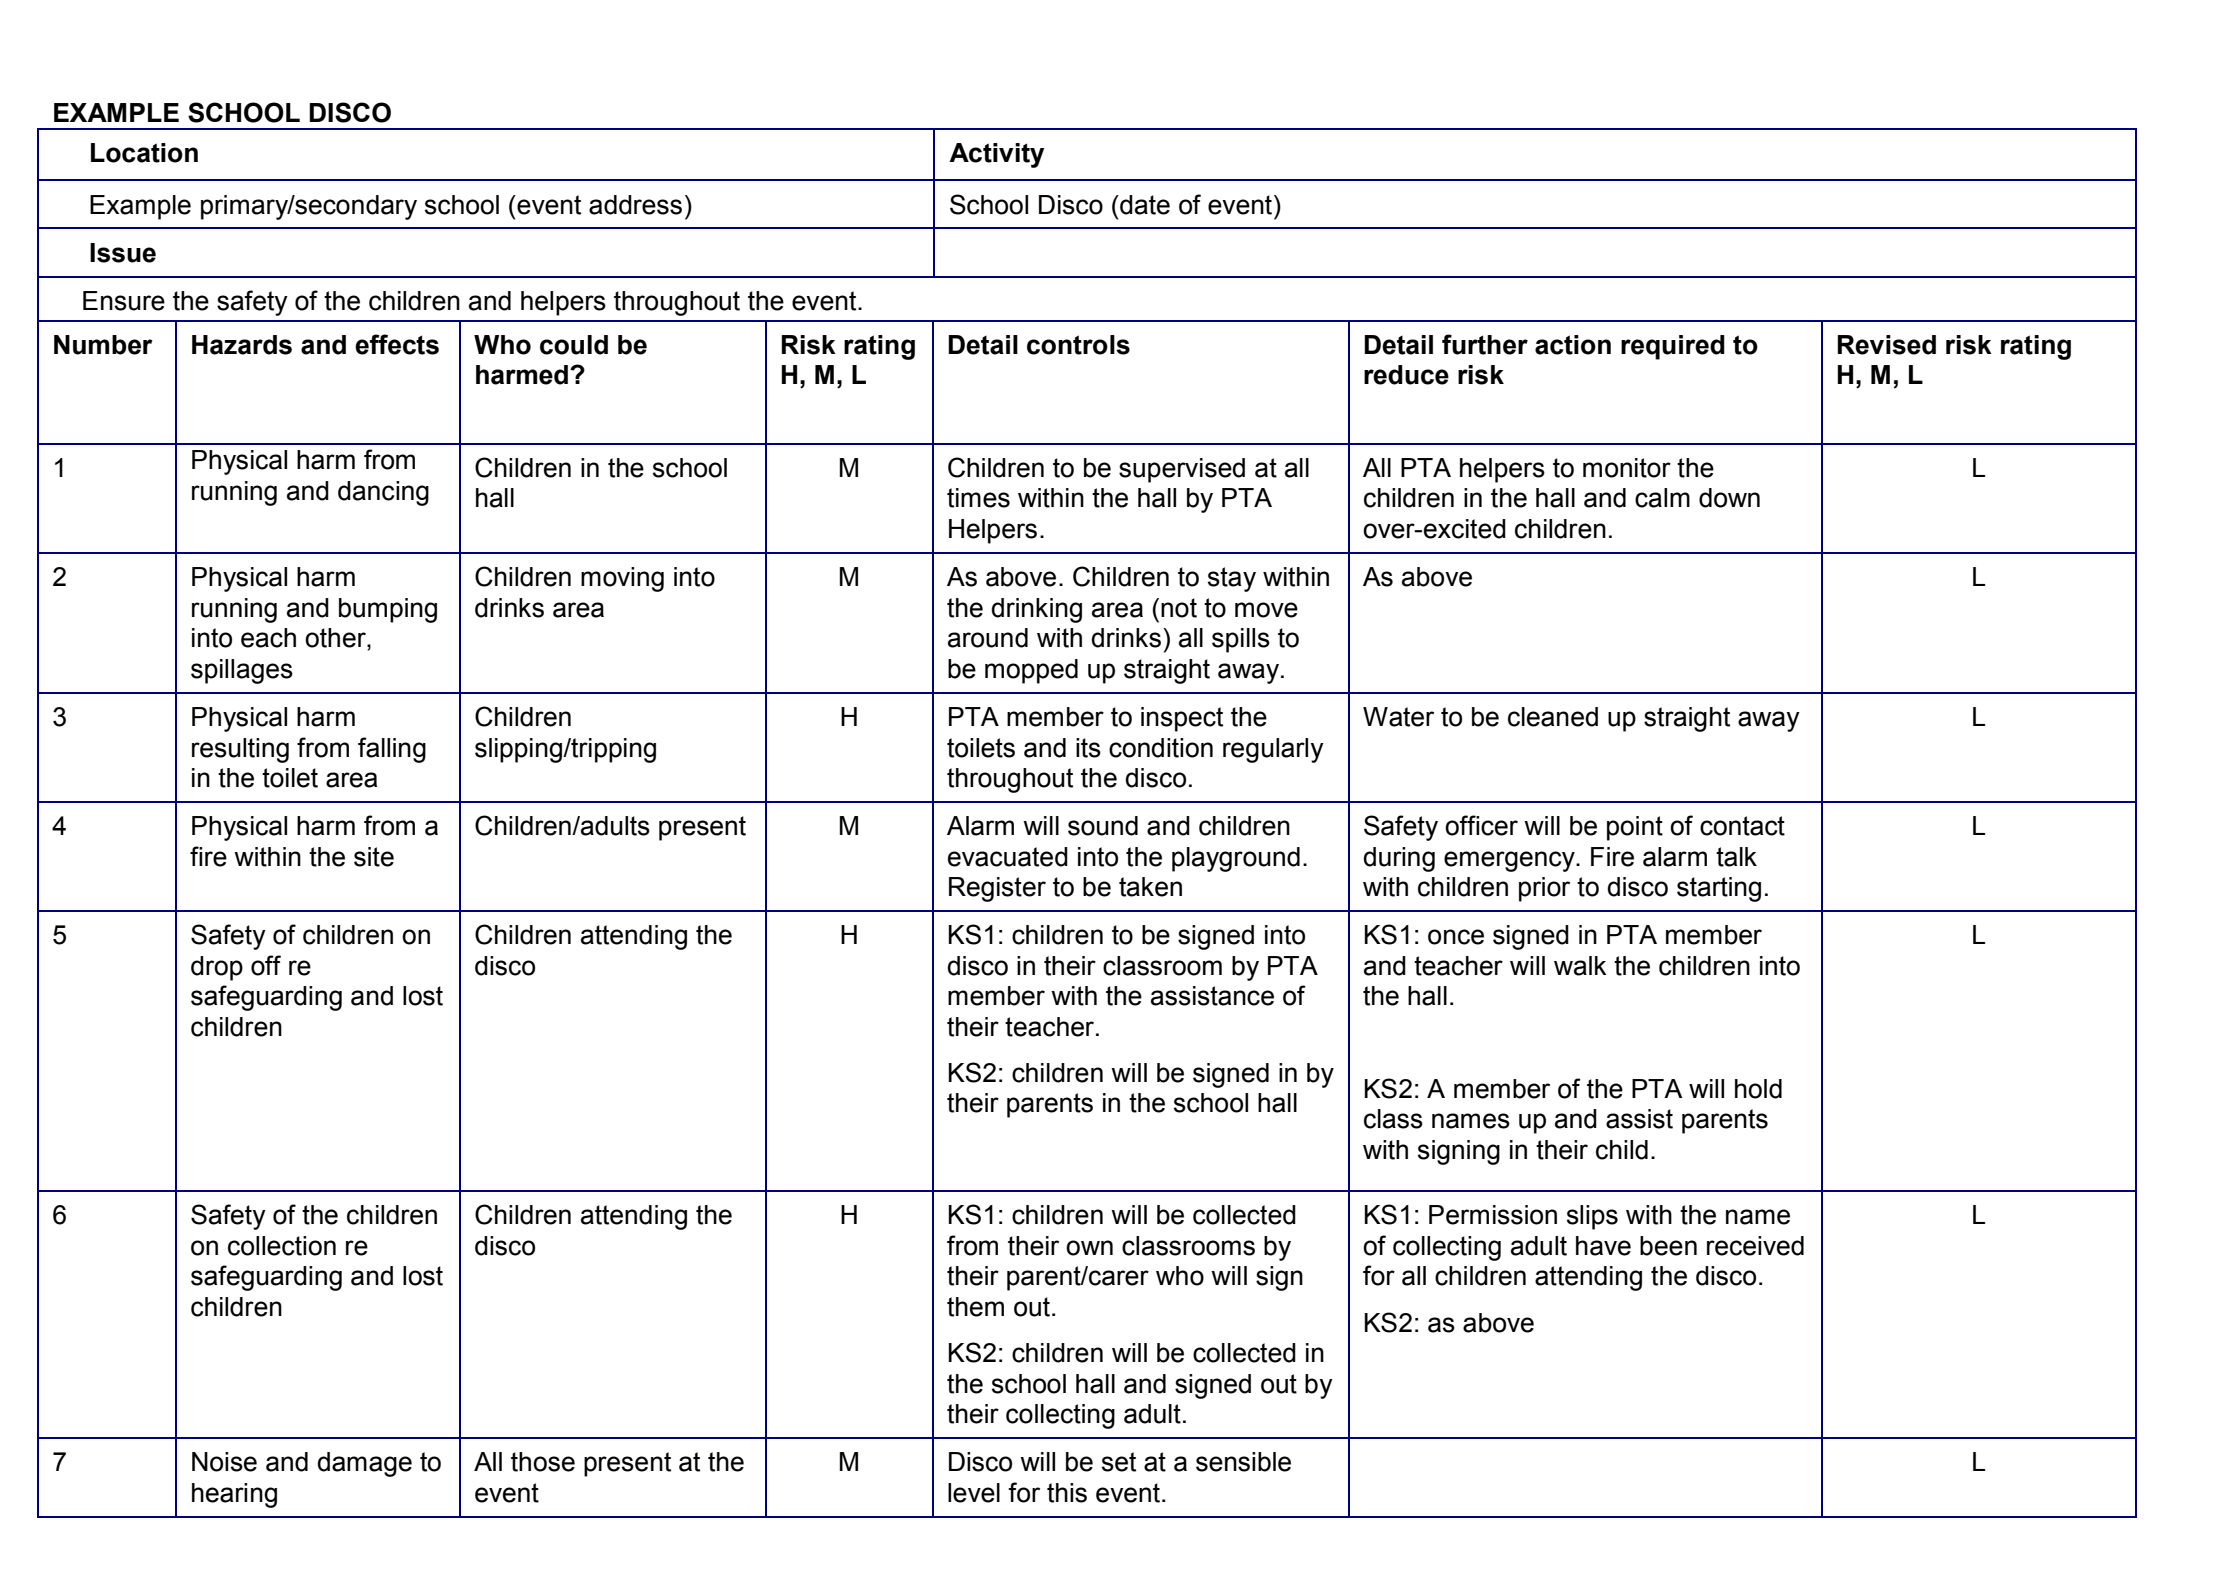 Image resolution: width=2229 pixels, height=1576 pixels. I want to click on required, so click(1673, 347).
